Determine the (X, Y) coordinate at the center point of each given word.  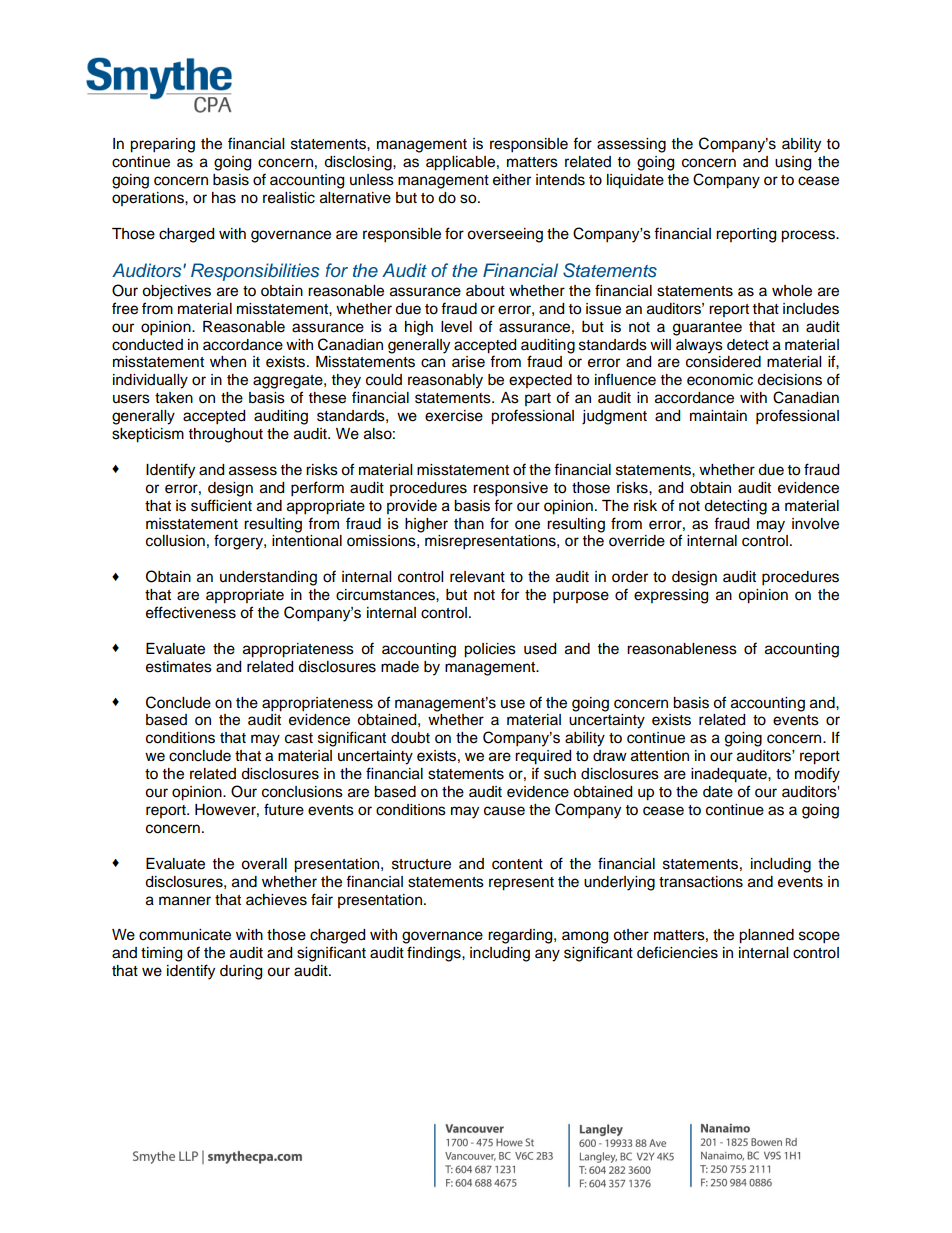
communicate (185, 935)
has (224, 198)
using (793, 163)
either (512, 180)
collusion (175, 541)
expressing (671, 596)
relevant (477, 577)
